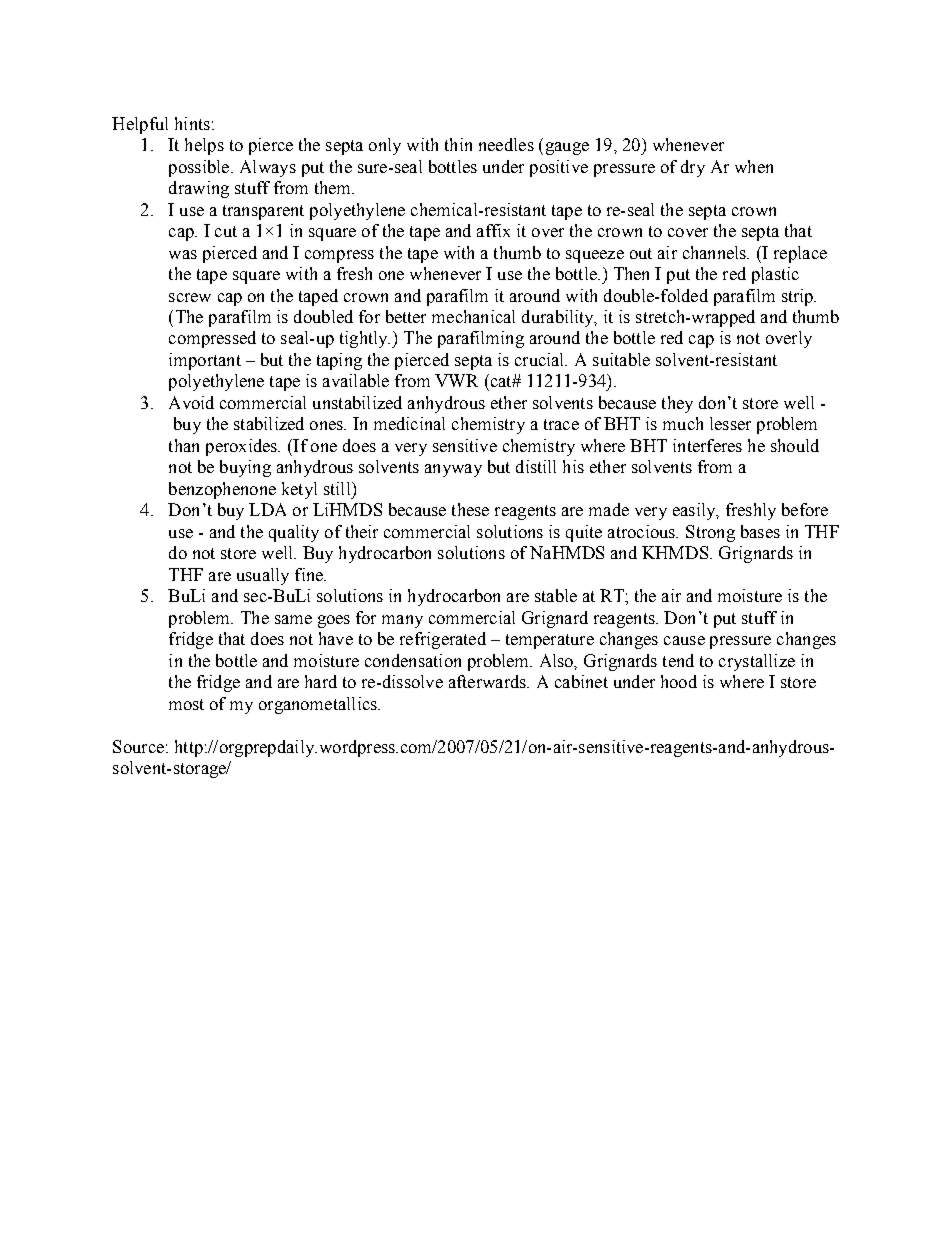 The image size is (952, 1233). I want to click on Strong, so click(710, 533).
